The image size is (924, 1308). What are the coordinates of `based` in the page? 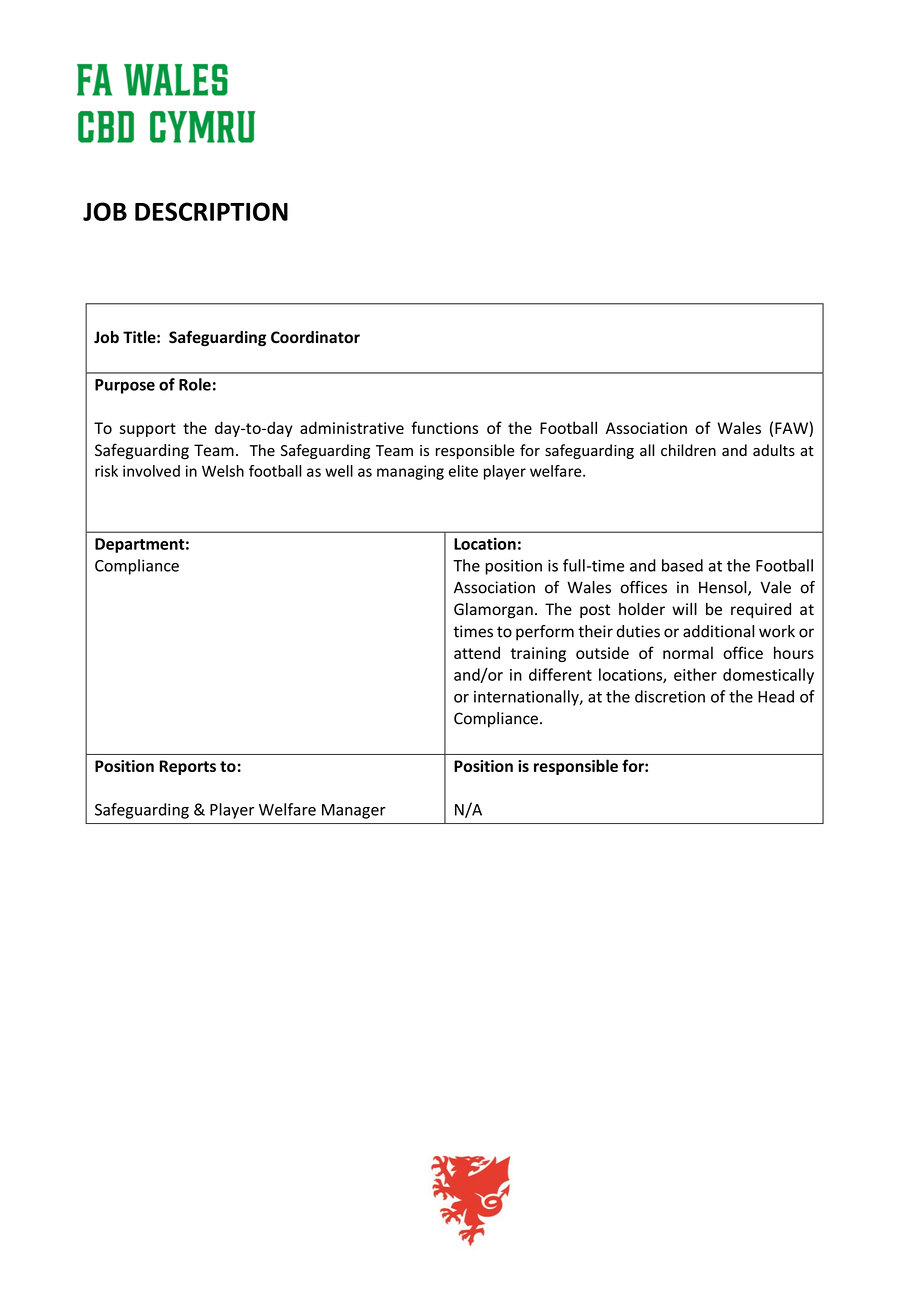 It's located at (682, 565).
